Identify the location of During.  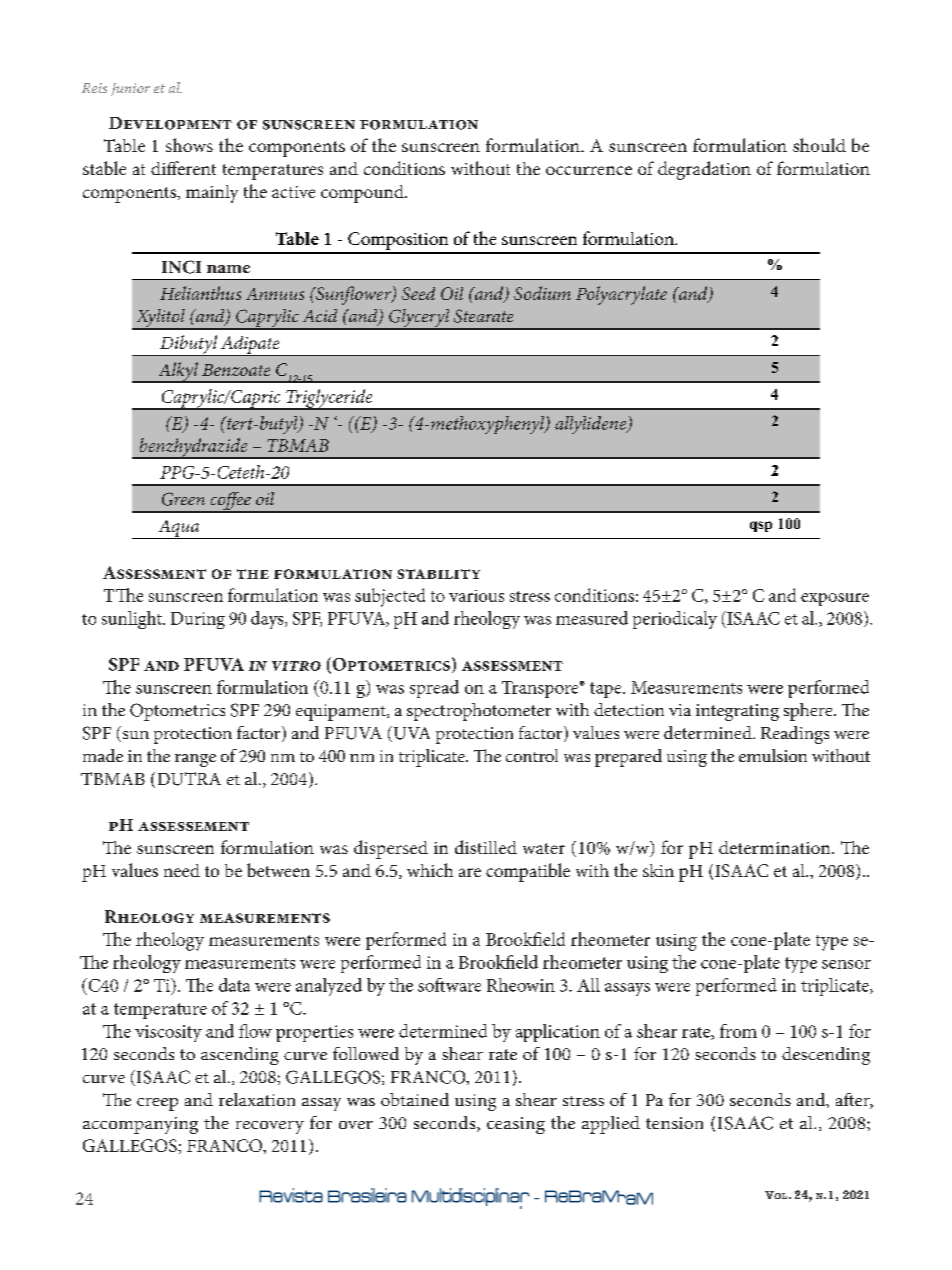
(198, 620).
